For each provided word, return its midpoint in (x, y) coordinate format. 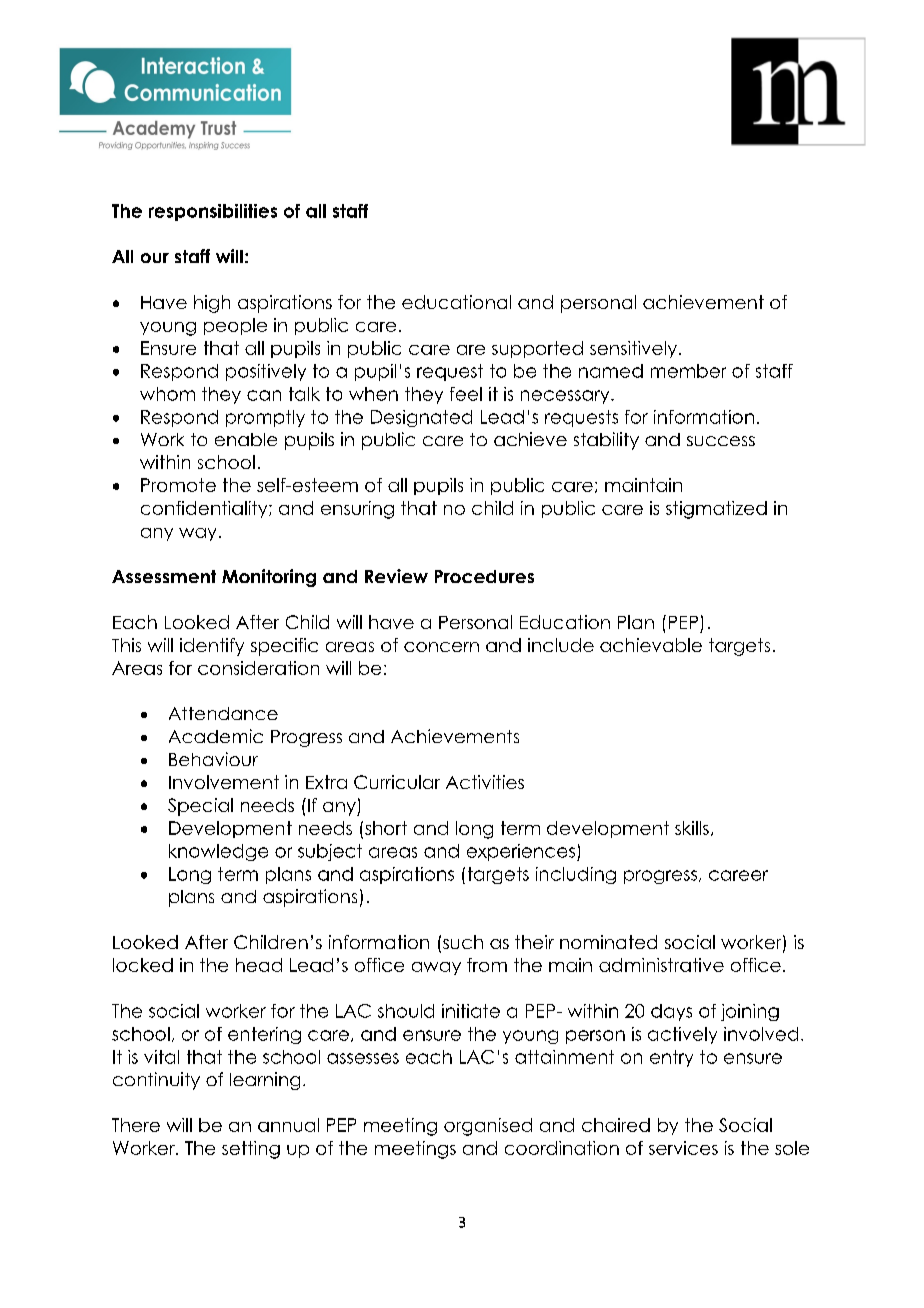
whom (167, 394)
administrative (661, 965)
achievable (651, 645)
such (463, 942)
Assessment (164, 576)
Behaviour (213, 759)
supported (537, 349)
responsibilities (213, 212)
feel (466, 394)
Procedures (484, 576)
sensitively (635, 349)
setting (251, 1150)
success (721, 441)
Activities (485, 782)
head (259, 965)
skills (692, 828)
